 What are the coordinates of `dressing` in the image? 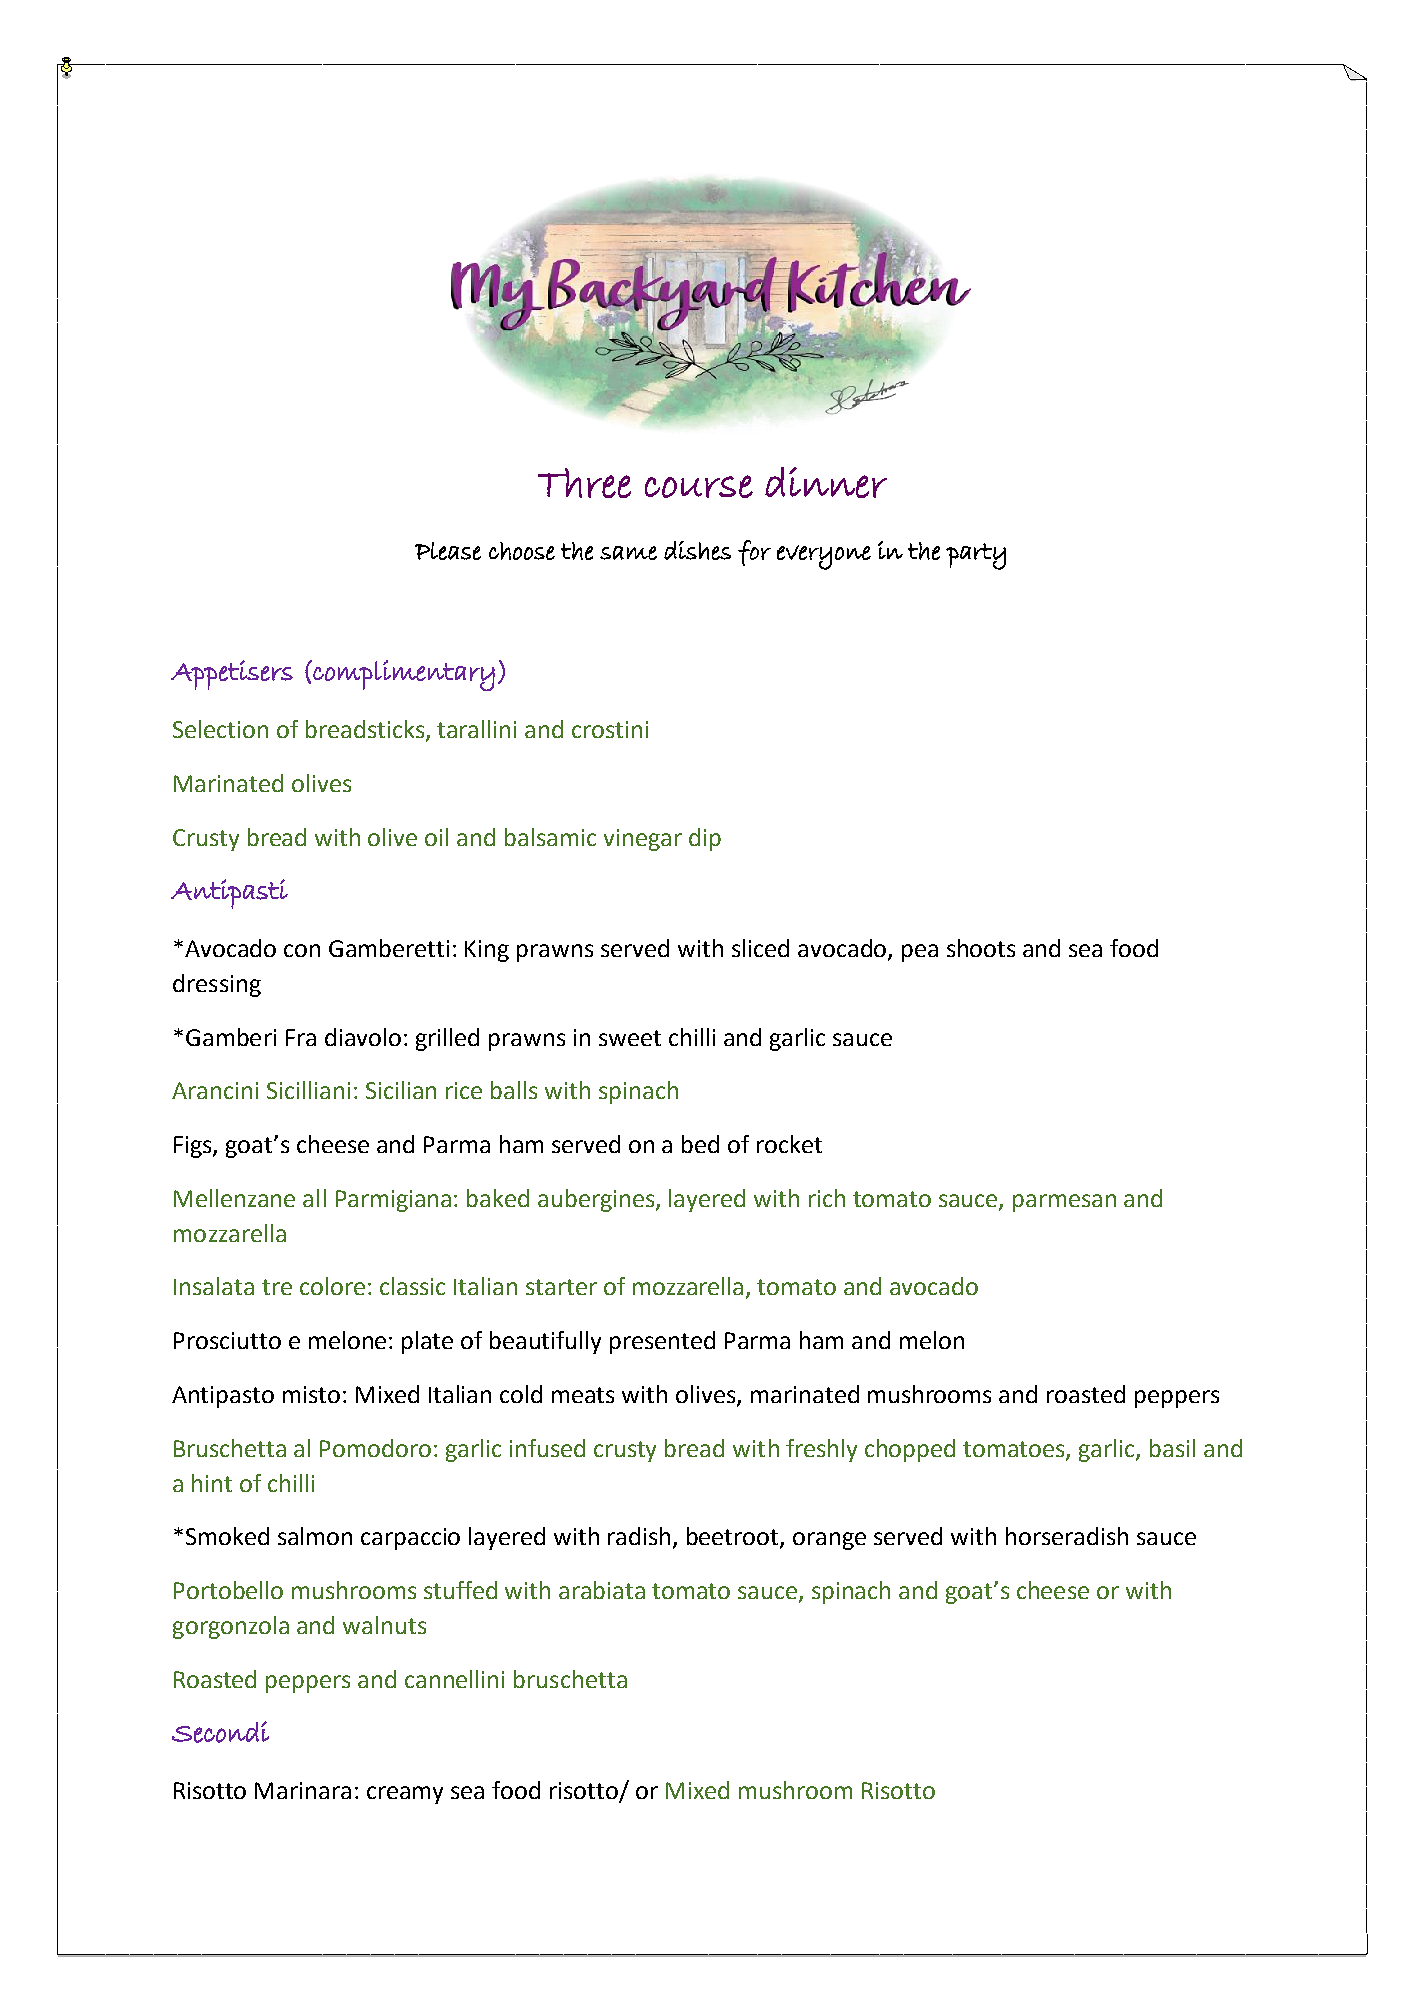 It's located at (217, 985).
